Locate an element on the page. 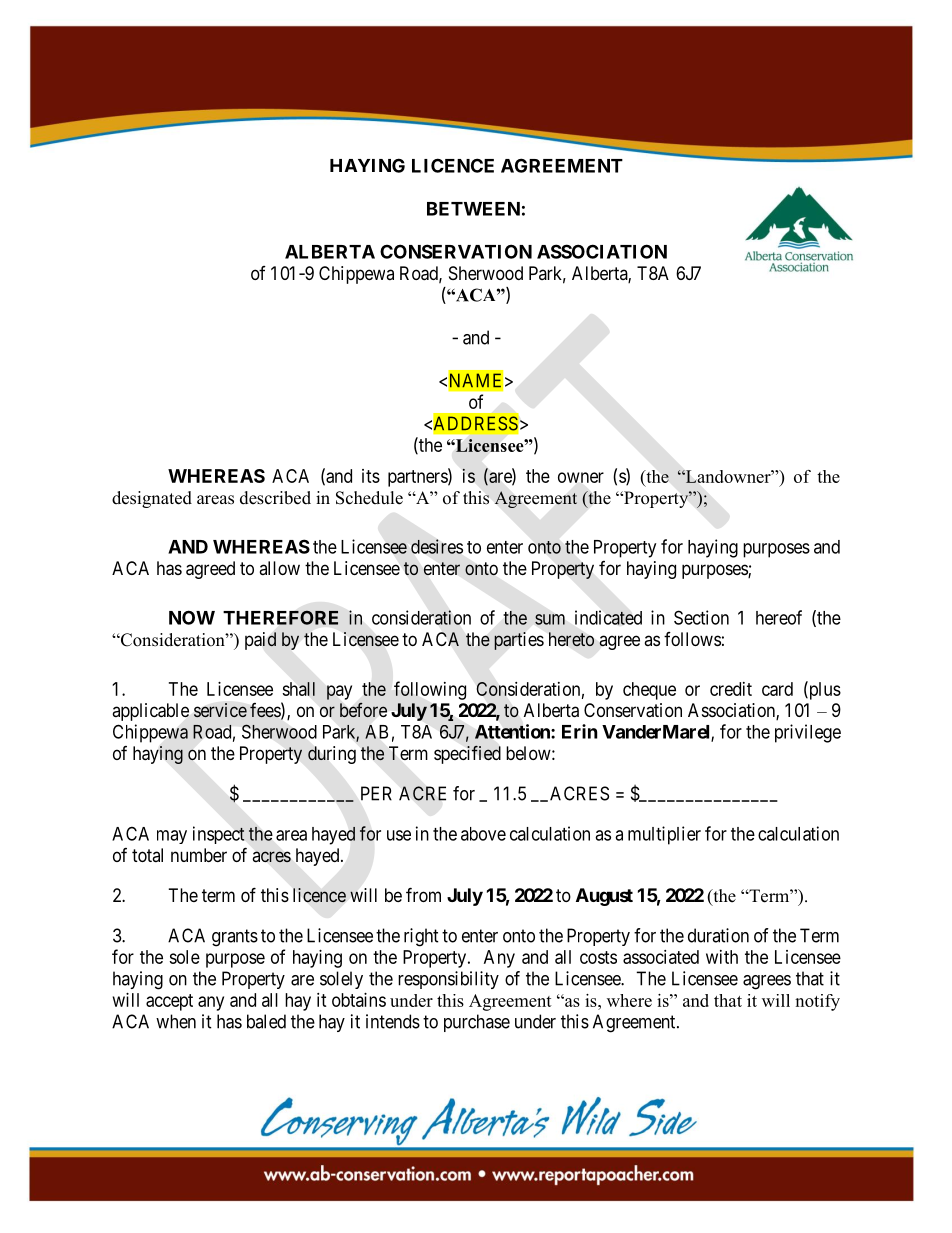 This image has height=1233, width=952. baled is located at coordinates (266, 1021).
